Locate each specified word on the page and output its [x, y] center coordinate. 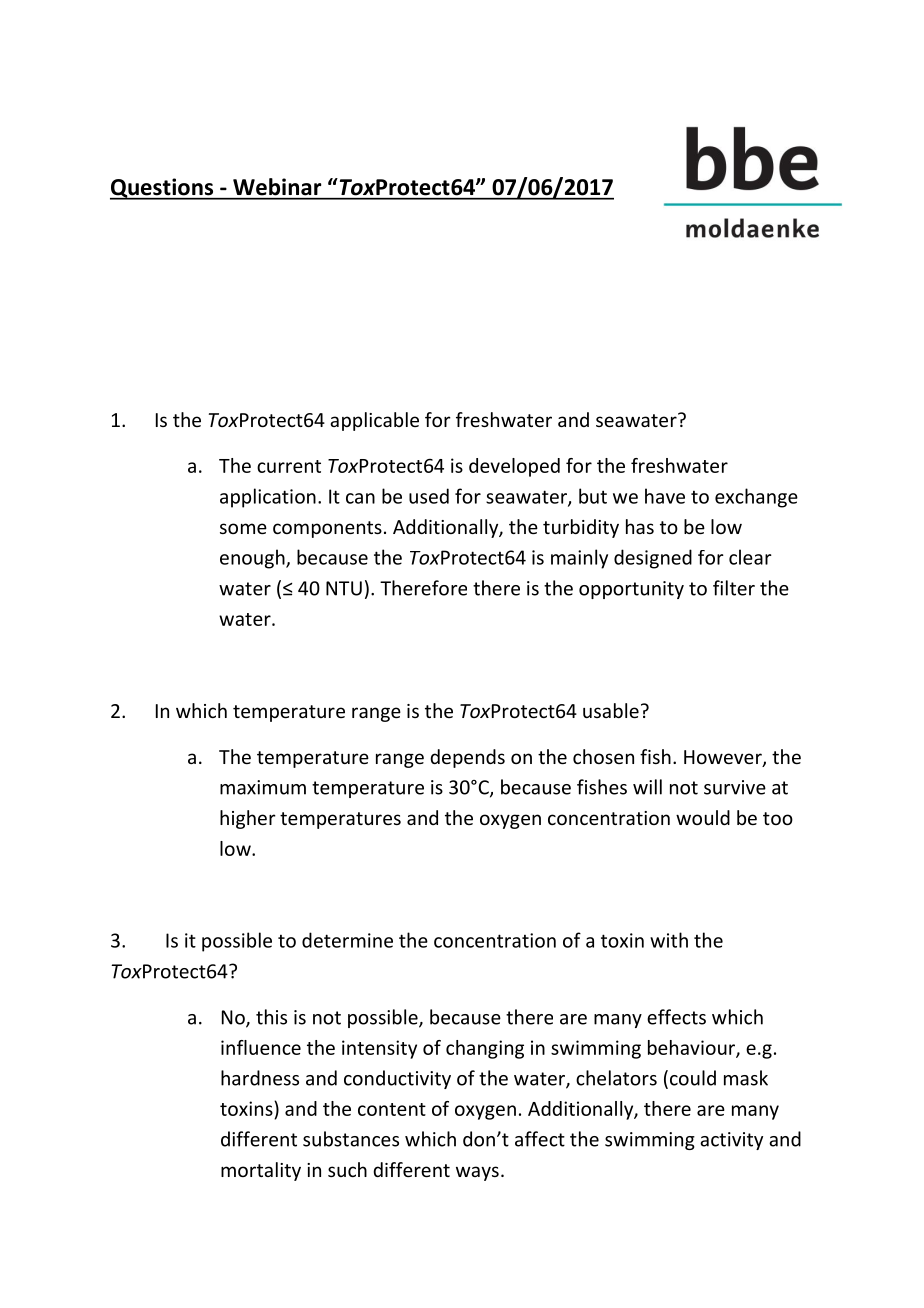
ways [477, 1173]
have [665, 496]
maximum [263, 787]
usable [611, 710]
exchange [756, 498]
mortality [261, 1171]
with [669, 940]
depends [467, 758]
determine [347, 940]
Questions [163, 189]
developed [514, 467]
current [289, 466]
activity [731, 1141]
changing [485, 1049]
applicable [374, 421]
